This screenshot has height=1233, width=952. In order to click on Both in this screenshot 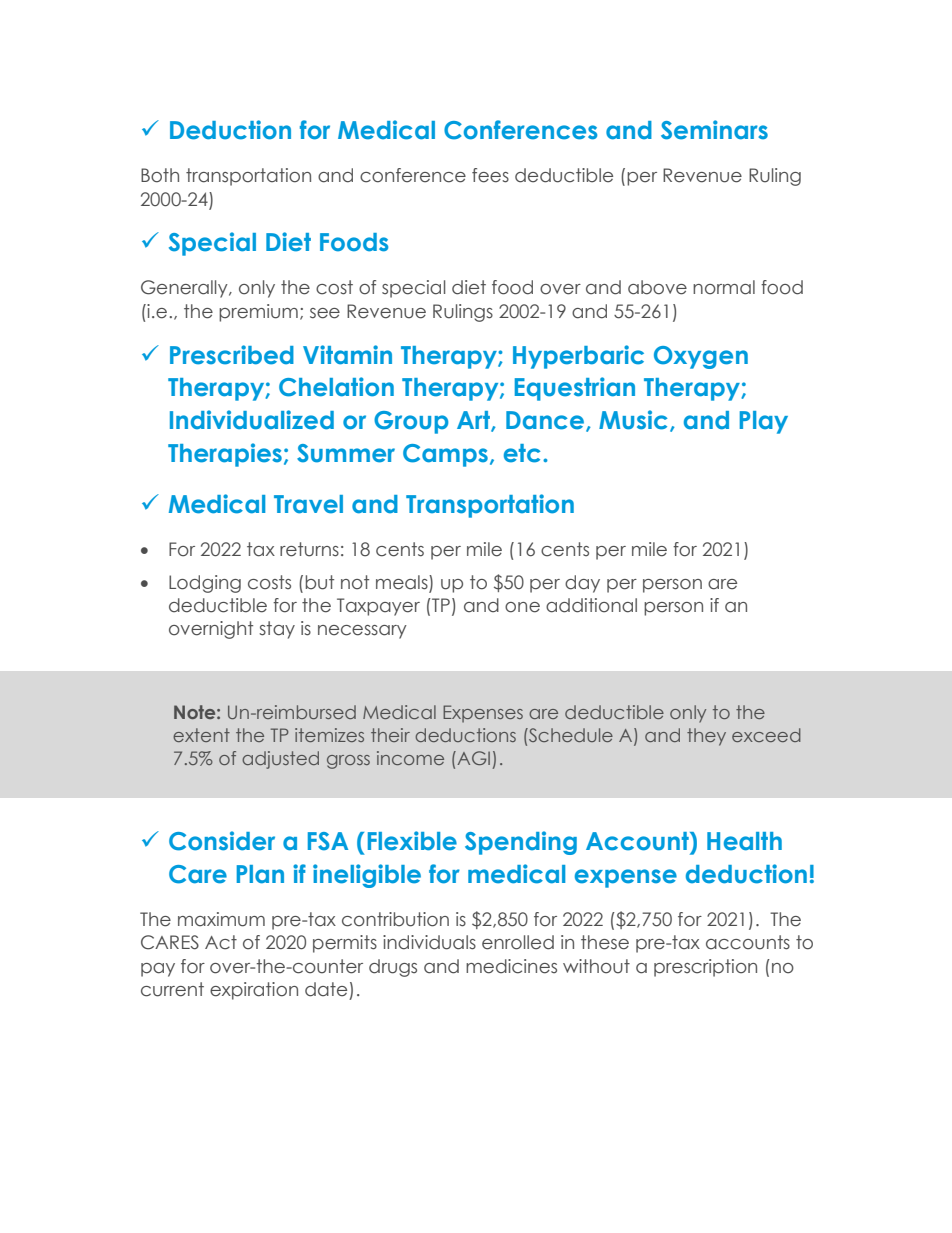, I will do `click(160, 175)`.
